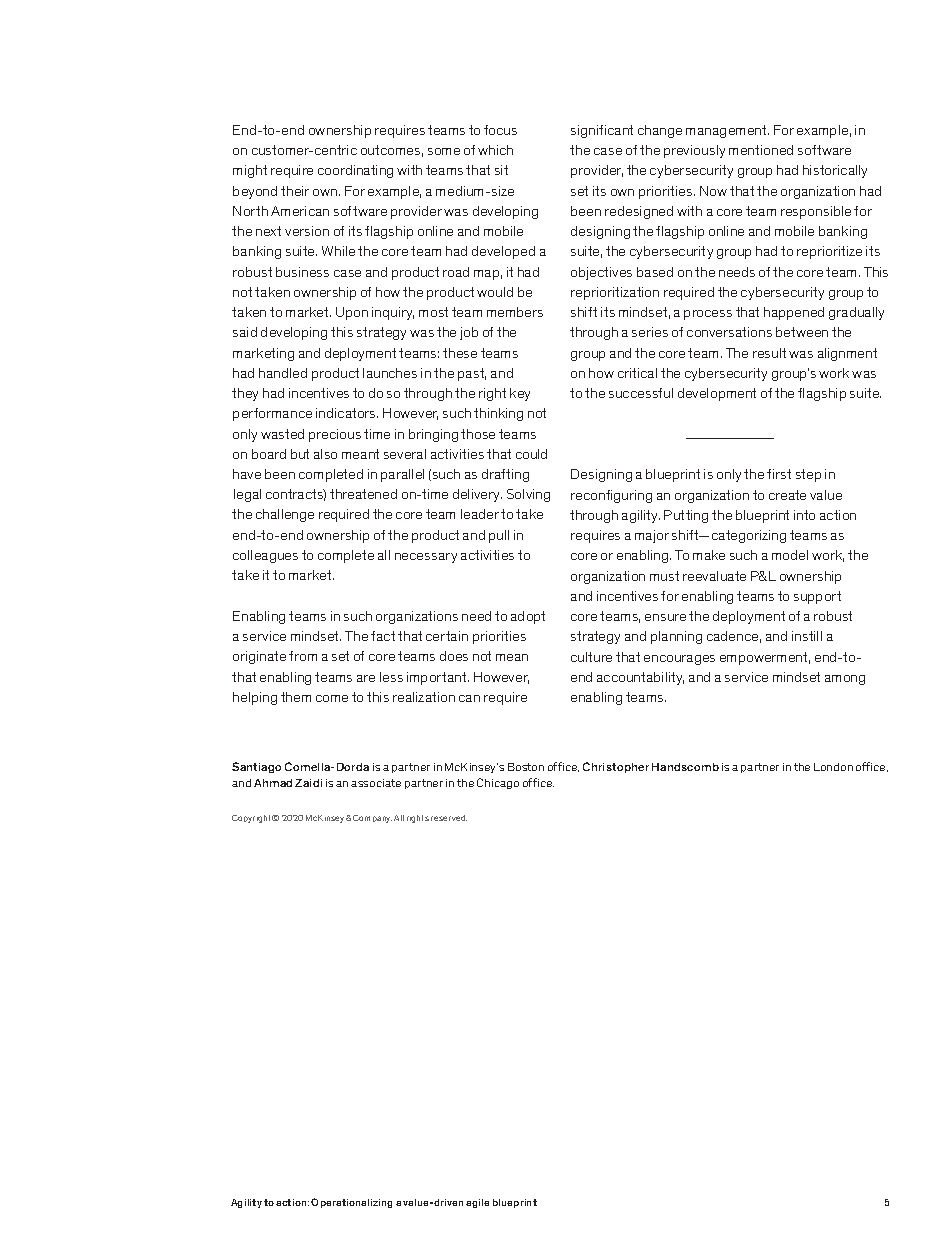  I want to click on coordinating, so click(355, 171).
